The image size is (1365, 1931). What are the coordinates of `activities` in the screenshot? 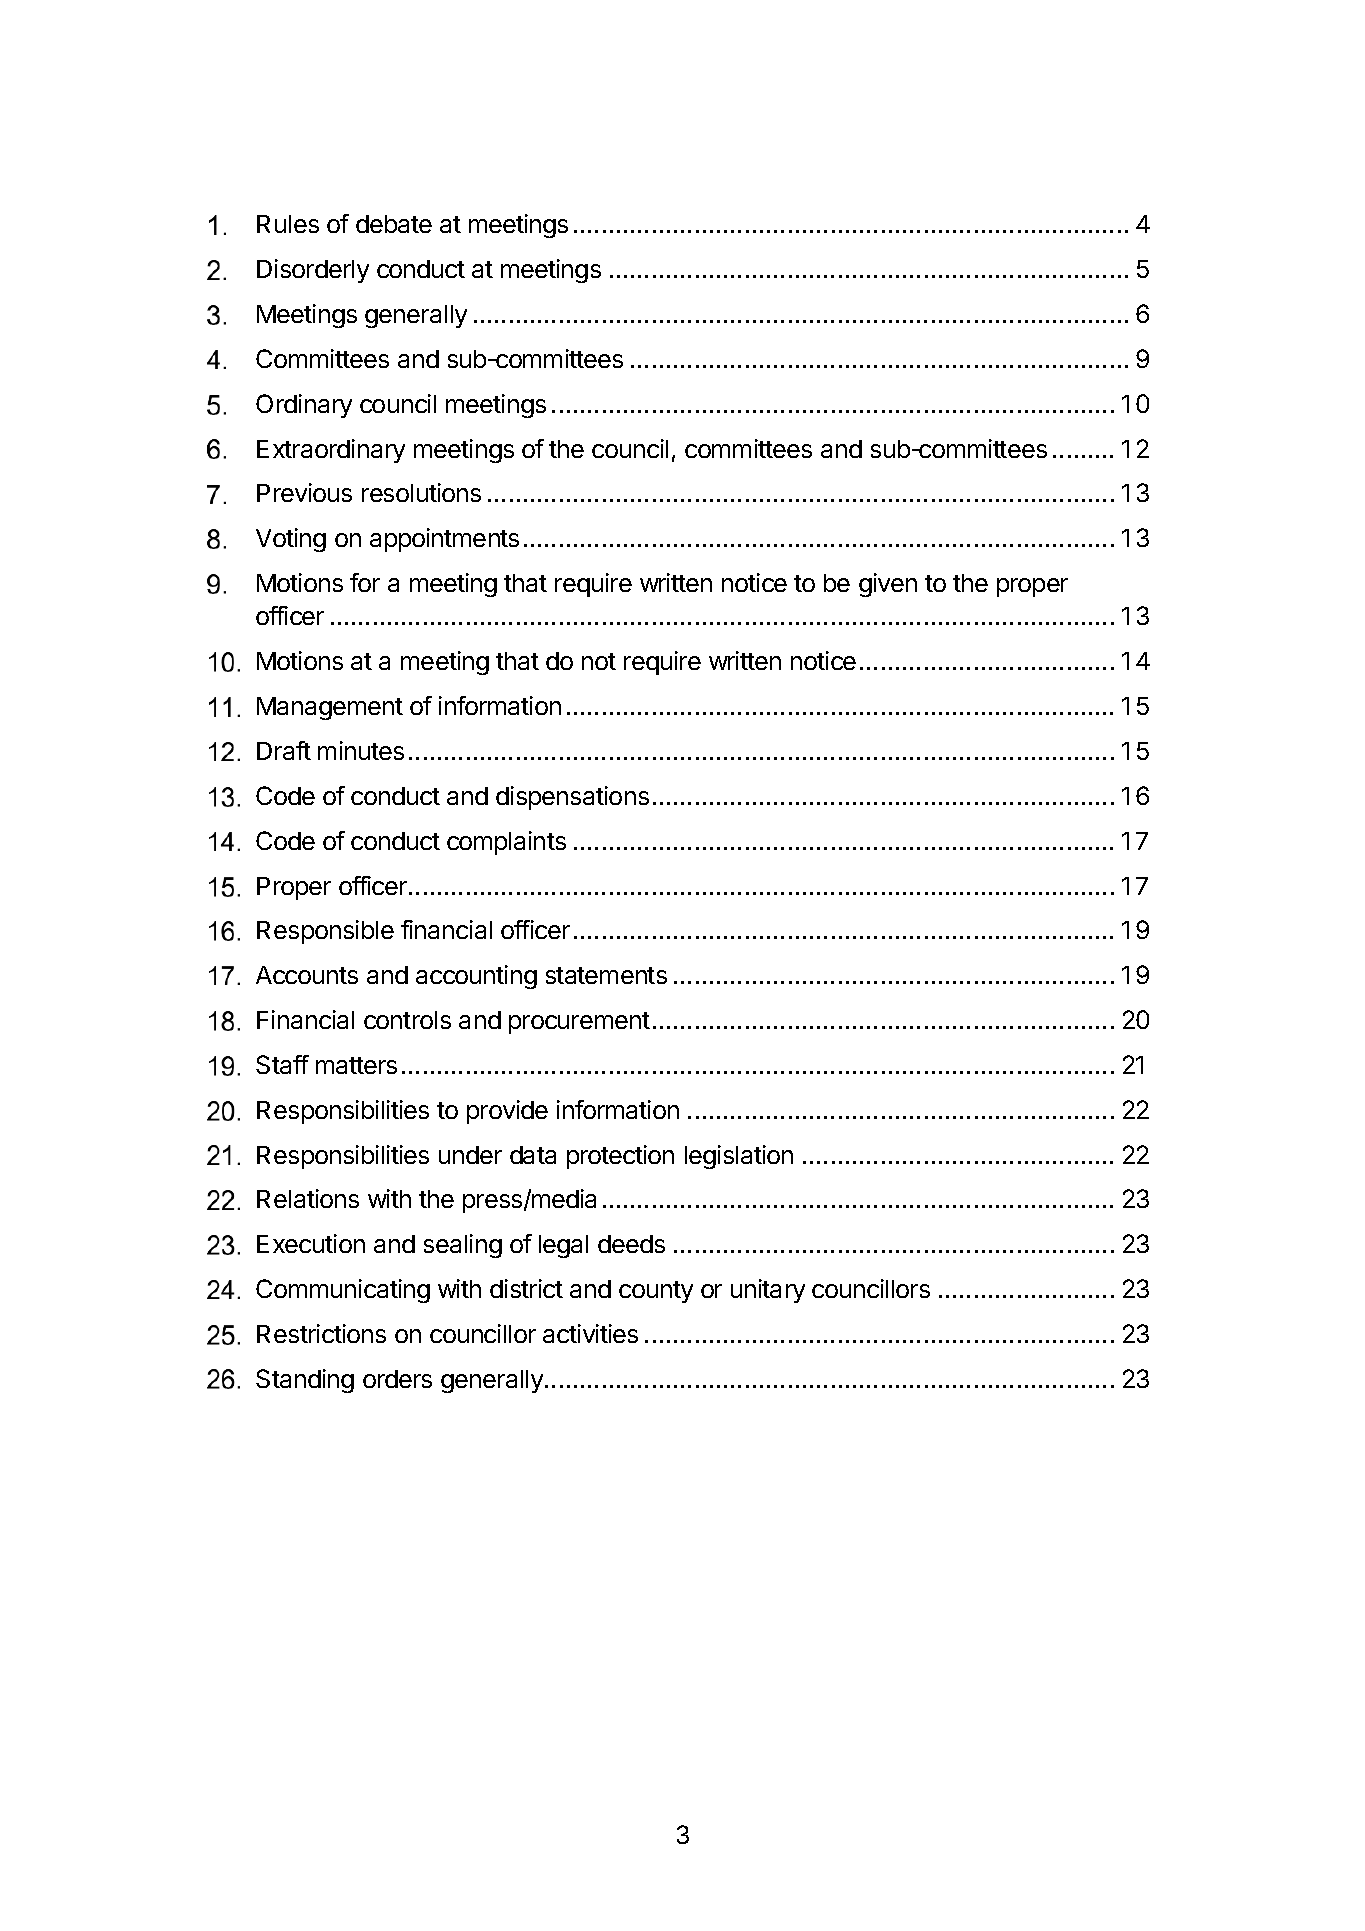 It's located at (590, 1333).
